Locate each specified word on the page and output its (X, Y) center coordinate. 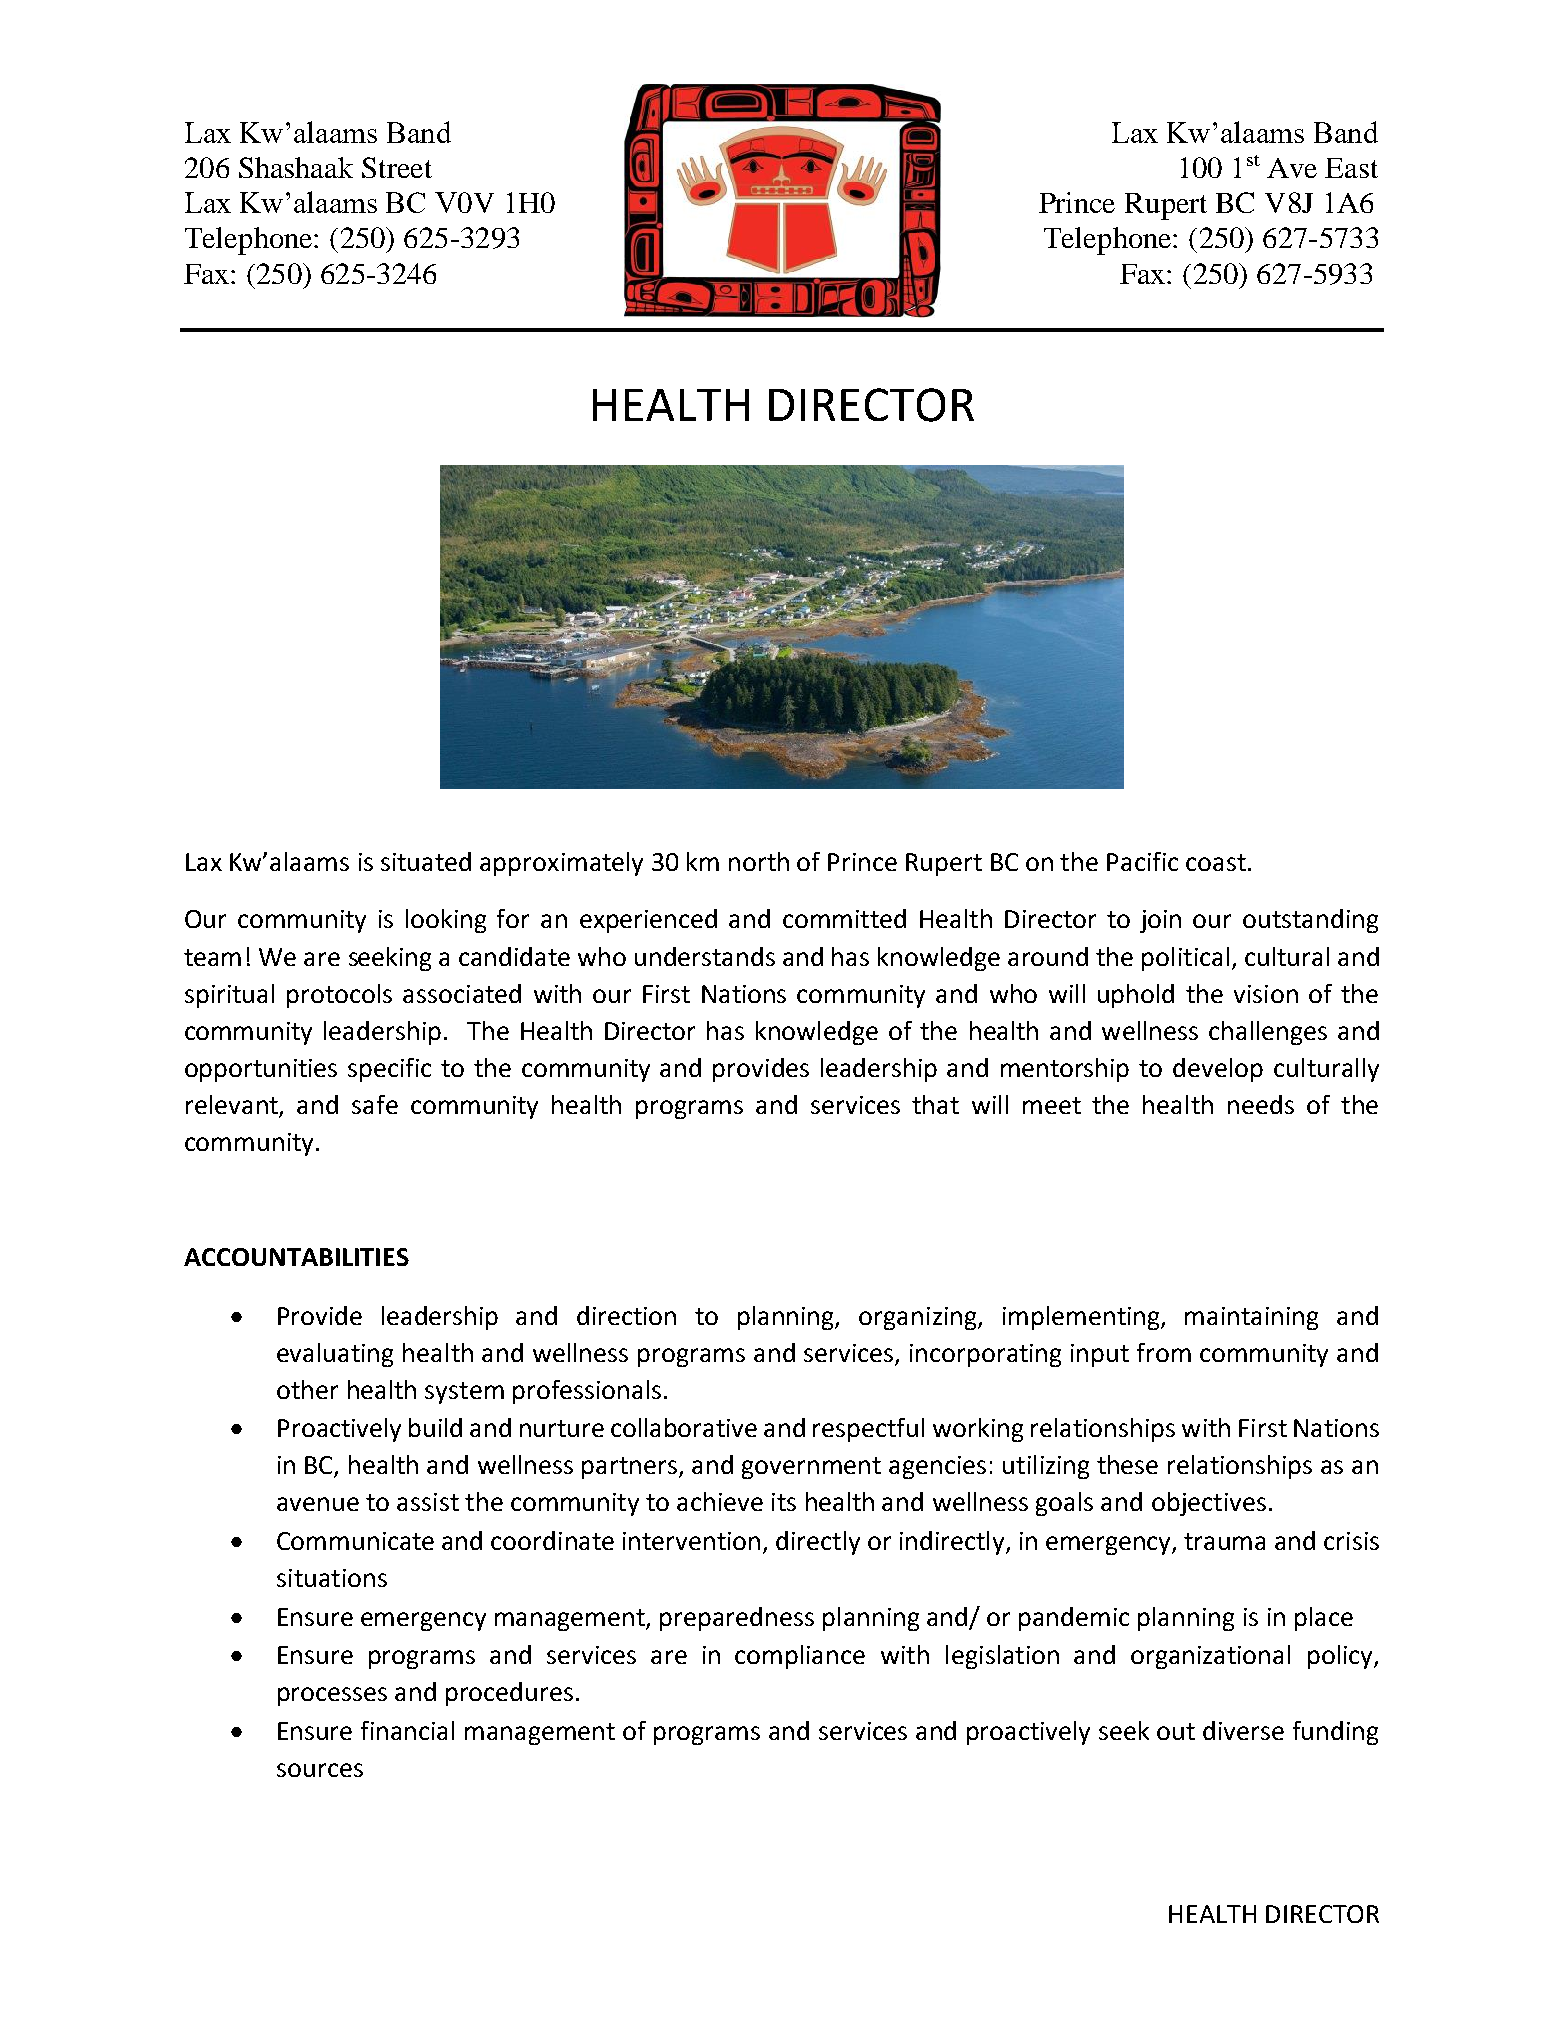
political (1185, 959)
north (759, 861)
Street (397, 167)
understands (705, 956)
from (1164, 1352)
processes (332, 1696)
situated (426, 861)
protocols (339, 996)
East (1351, 168)
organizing (919, 1318)
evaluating (335, 1355)
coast (1216, 862)
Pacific (1142, 861)
